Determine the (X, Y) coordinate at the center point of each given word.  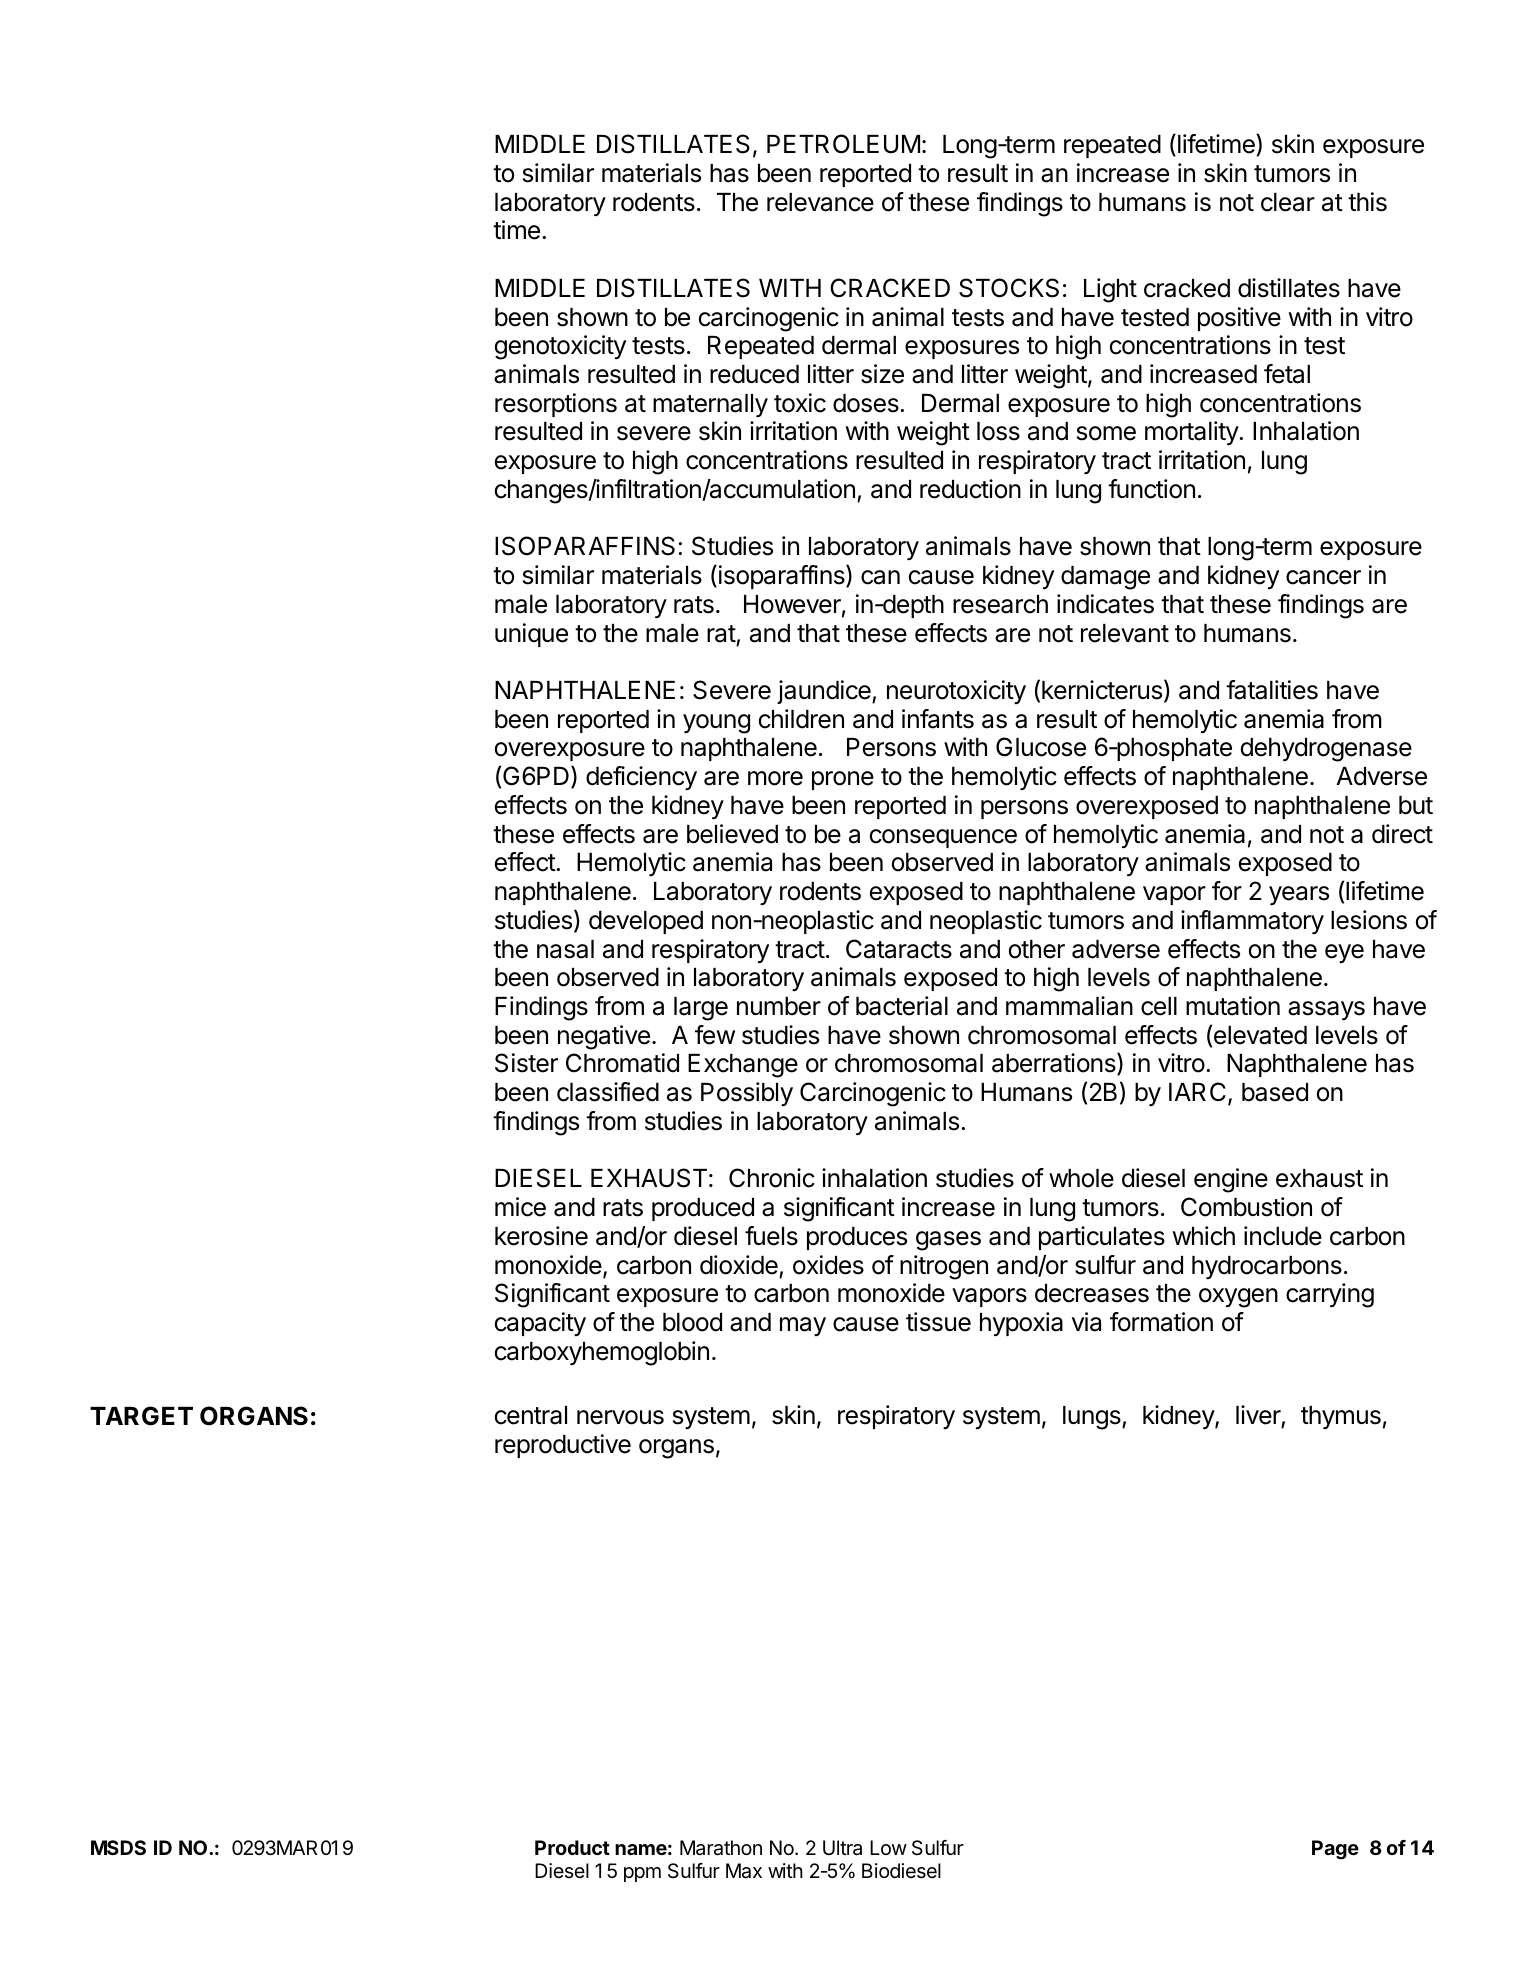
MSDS (118, 1847)
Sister (526, 1063)
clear (1288, 202)
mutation (1233, 1006)
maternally (710, 405)
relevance (820, 202)
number (779, 1006)
